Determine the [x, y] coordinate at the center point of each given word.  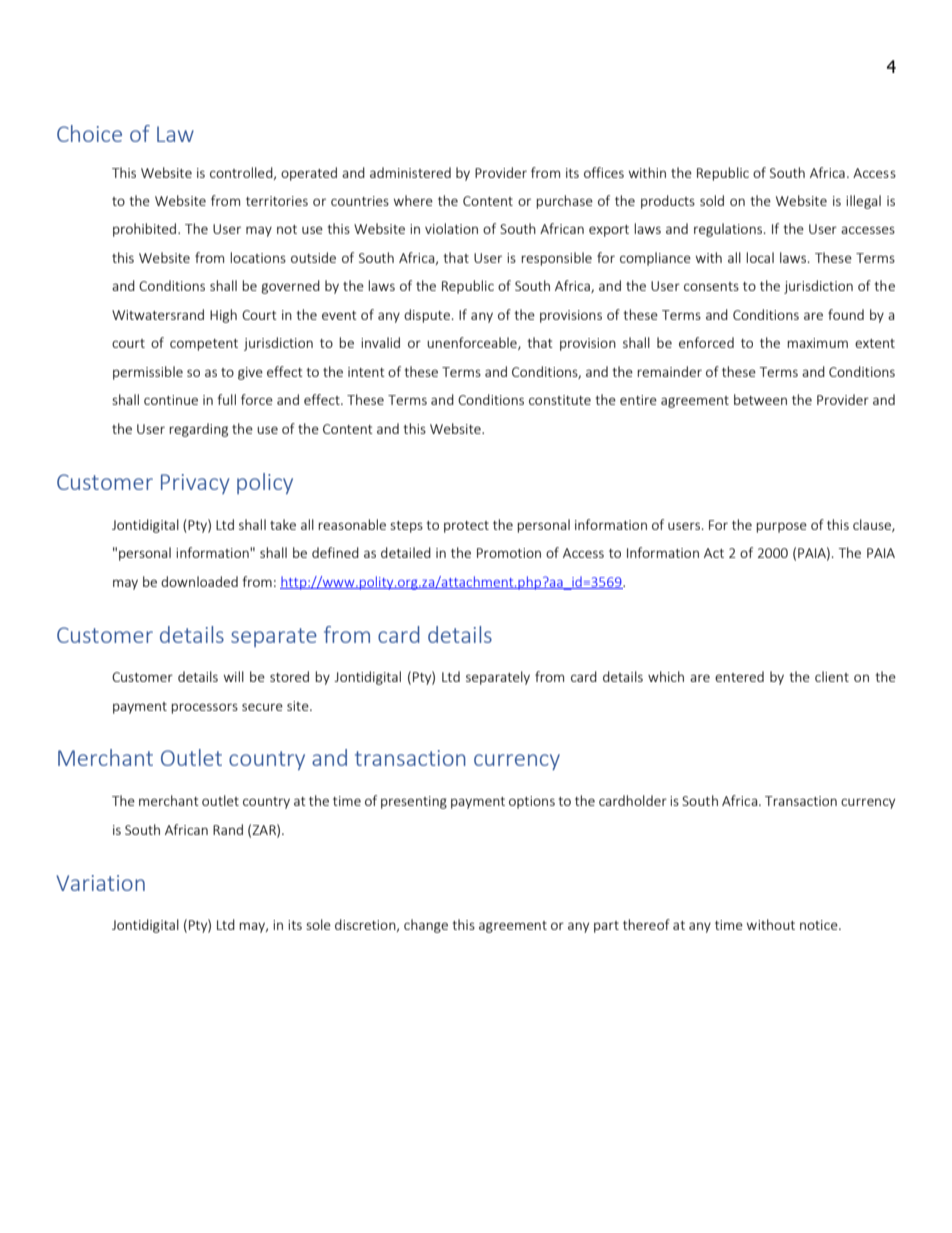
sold [712, 200]
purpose [781, 527]
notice [820, 925]
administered [410, 172]
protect [466, 527]
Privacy [195, 484]
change [426, 926]
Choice [89, 133]
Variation [100, 883]
